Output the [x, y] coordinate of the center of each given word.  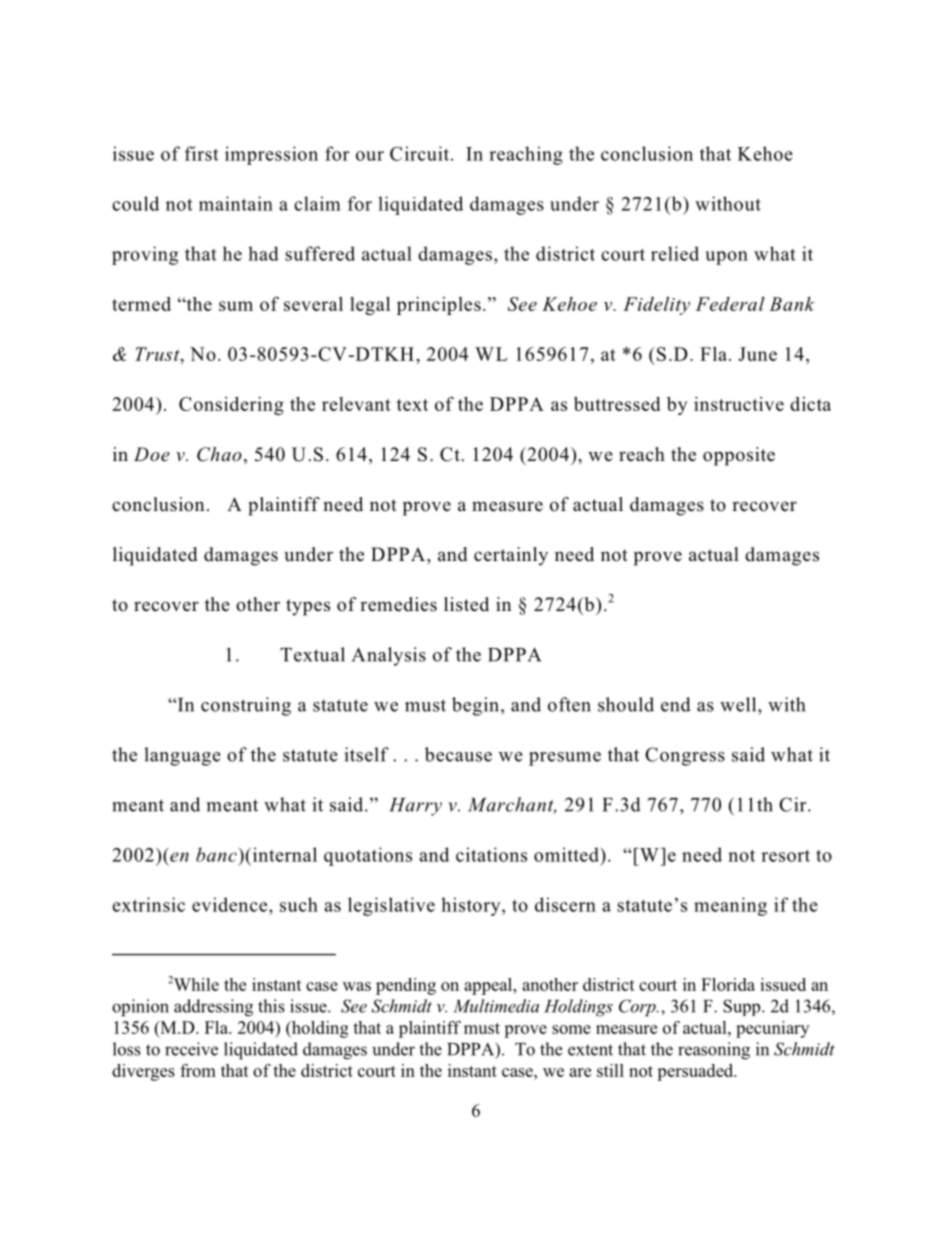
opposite [739, 456]
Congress [685, 756]
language [182, 756]
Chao [219, 454]
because [458, 754]
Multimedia [496, 1006]
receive [191, 1049]
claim [317, 203]
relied [675, 253]
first [201, 153]
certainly [511, 556]
